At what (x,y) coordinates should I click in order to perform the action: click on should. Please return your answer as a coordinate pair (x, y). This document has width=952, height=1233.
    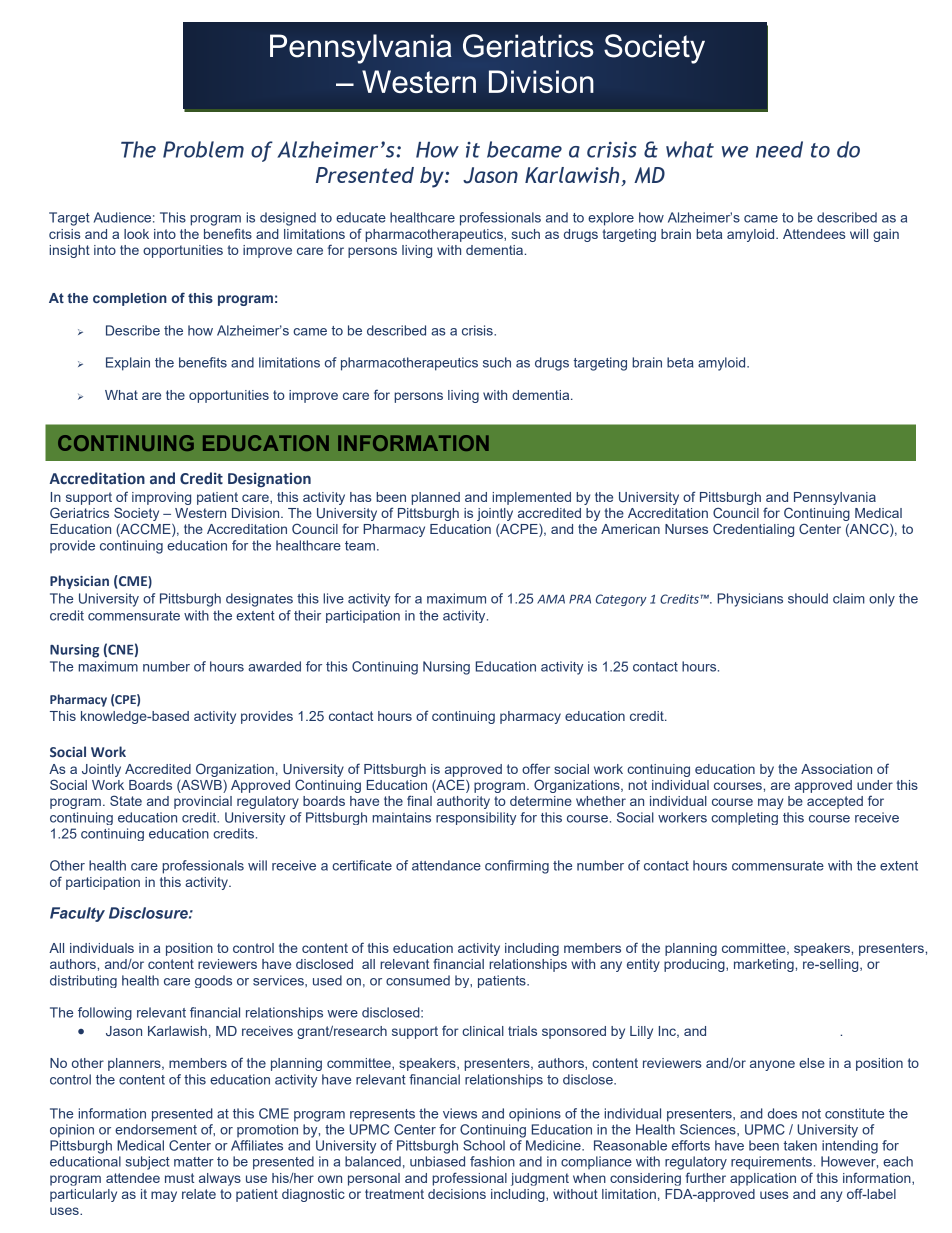
    Looking at the image, I should click on (808, 598).
